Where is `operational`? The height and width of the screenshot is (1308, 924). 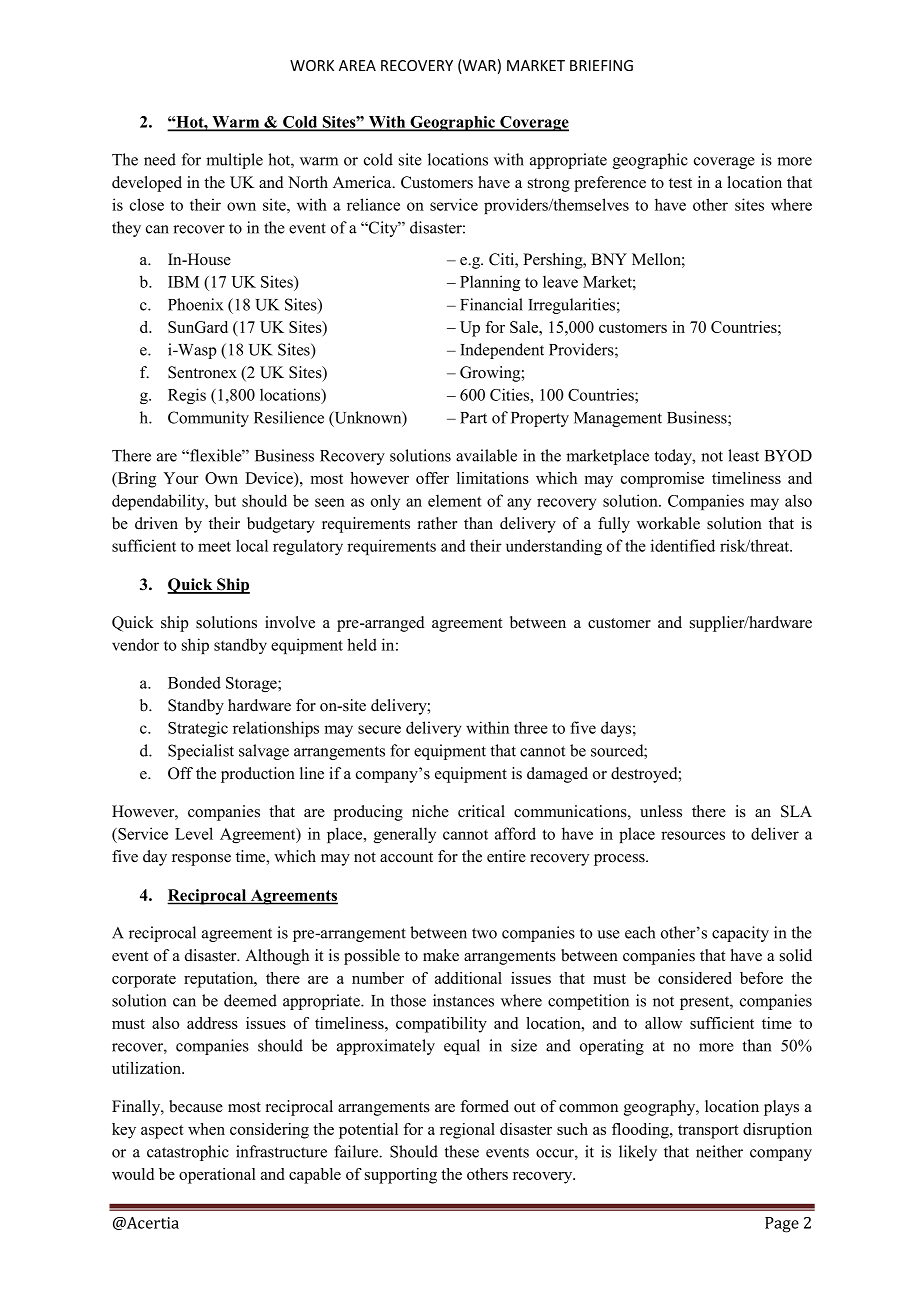
operational is located at coordinates (217, 1176).
